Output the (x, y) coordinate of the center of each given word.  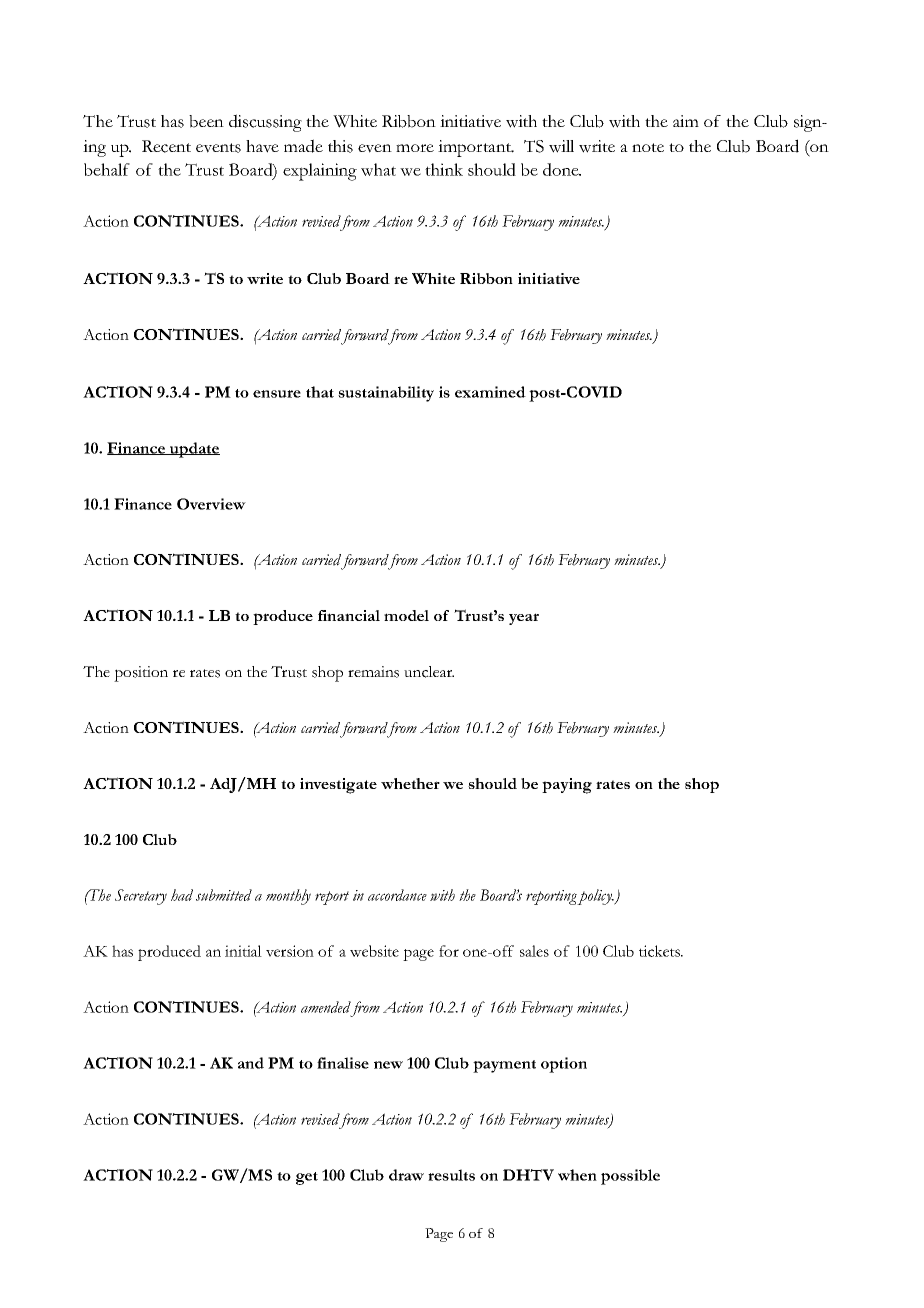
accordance (397, 895)
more (415, 148)
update (194, 450)
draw (406, 1175)
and (251, 1063)
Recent (166, 146)
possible (630, 1177)
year (524, 619)
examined (490, 392)
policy (595, 897)
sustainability (386, 394)
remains (373, 672)
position (141, 674)
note (648, 147)
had (182, 895)
